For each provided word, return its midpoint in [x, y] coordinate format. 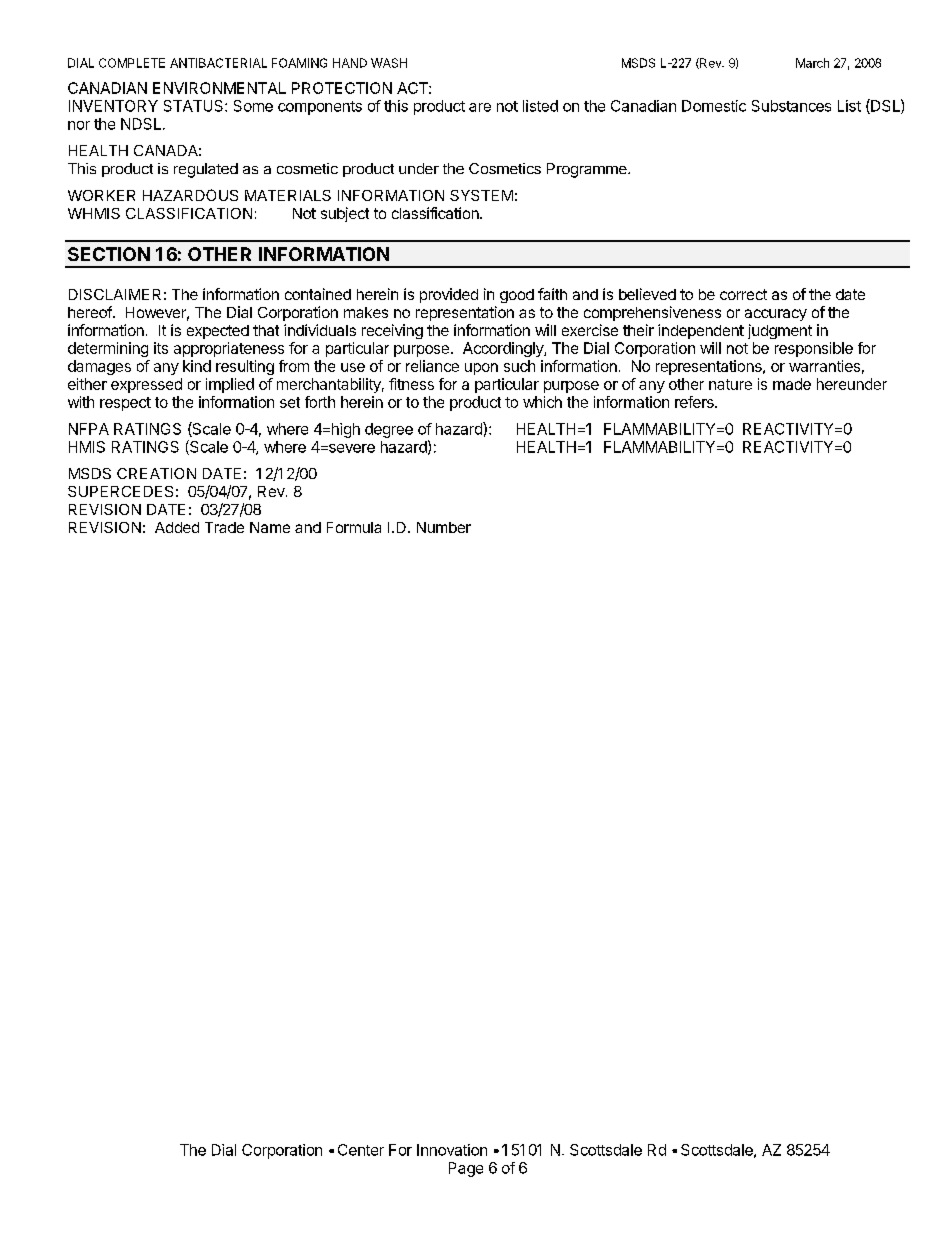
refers [695, 402]
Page [466, 1169]
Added [177, 527]
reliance [432, 366]
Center [361, 1150]
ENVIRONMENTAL [219, 88]
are [480, 107]
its [161, 348]
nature [730, 384]
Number [444, 527]
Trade [224, 527]
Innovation [452, 1150]
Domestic [714, 106]
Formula [354, 527]
